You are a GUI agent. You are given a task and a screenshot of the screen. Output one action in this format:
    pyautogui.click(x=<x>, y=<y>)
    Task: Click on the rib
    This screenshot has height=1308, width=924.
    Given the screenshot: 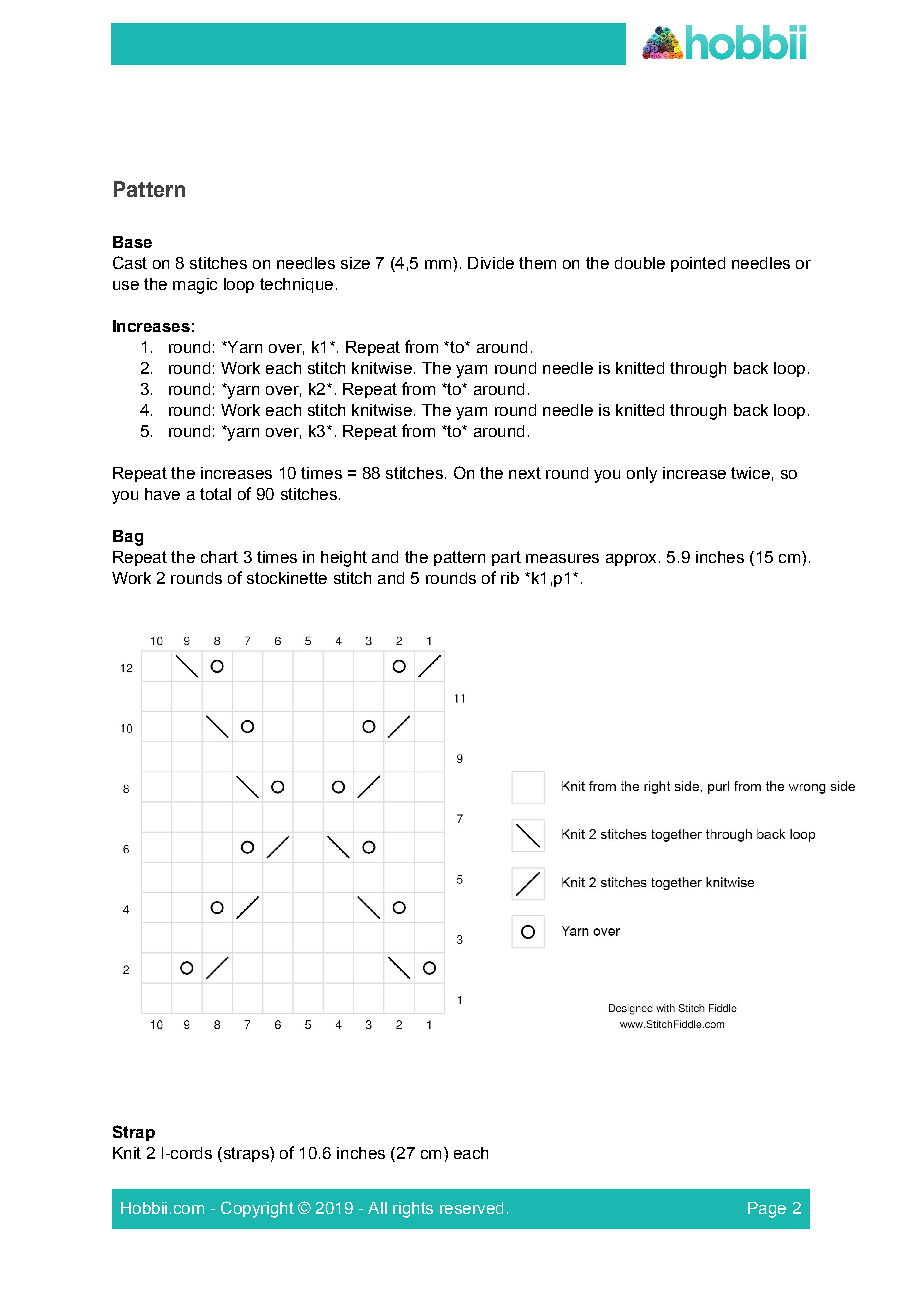 What is the action you would take?
    pyautogui.click(x=510, y=578)
